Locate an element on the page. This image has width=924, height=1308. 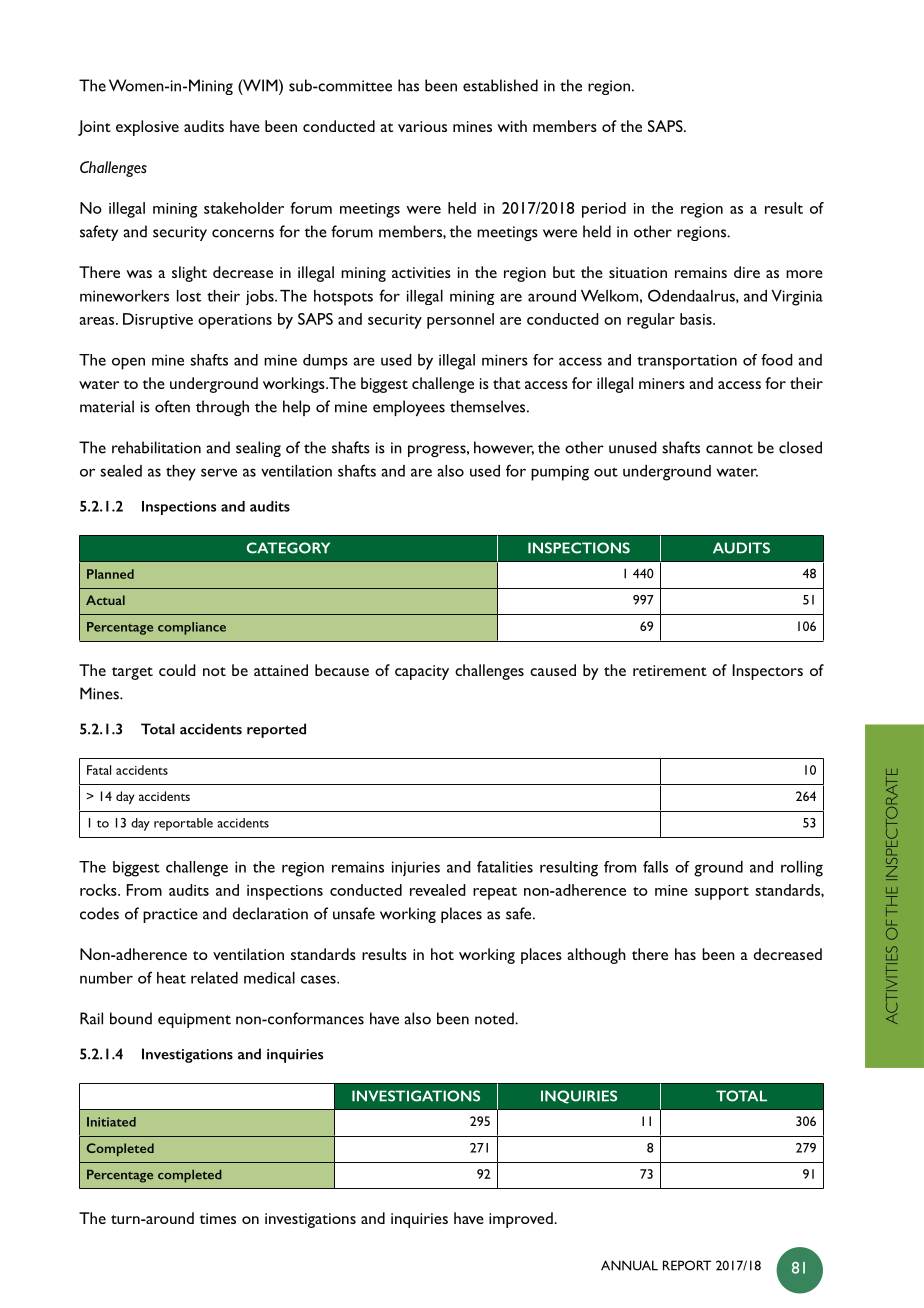
support is located at coordinates (722, 893).
